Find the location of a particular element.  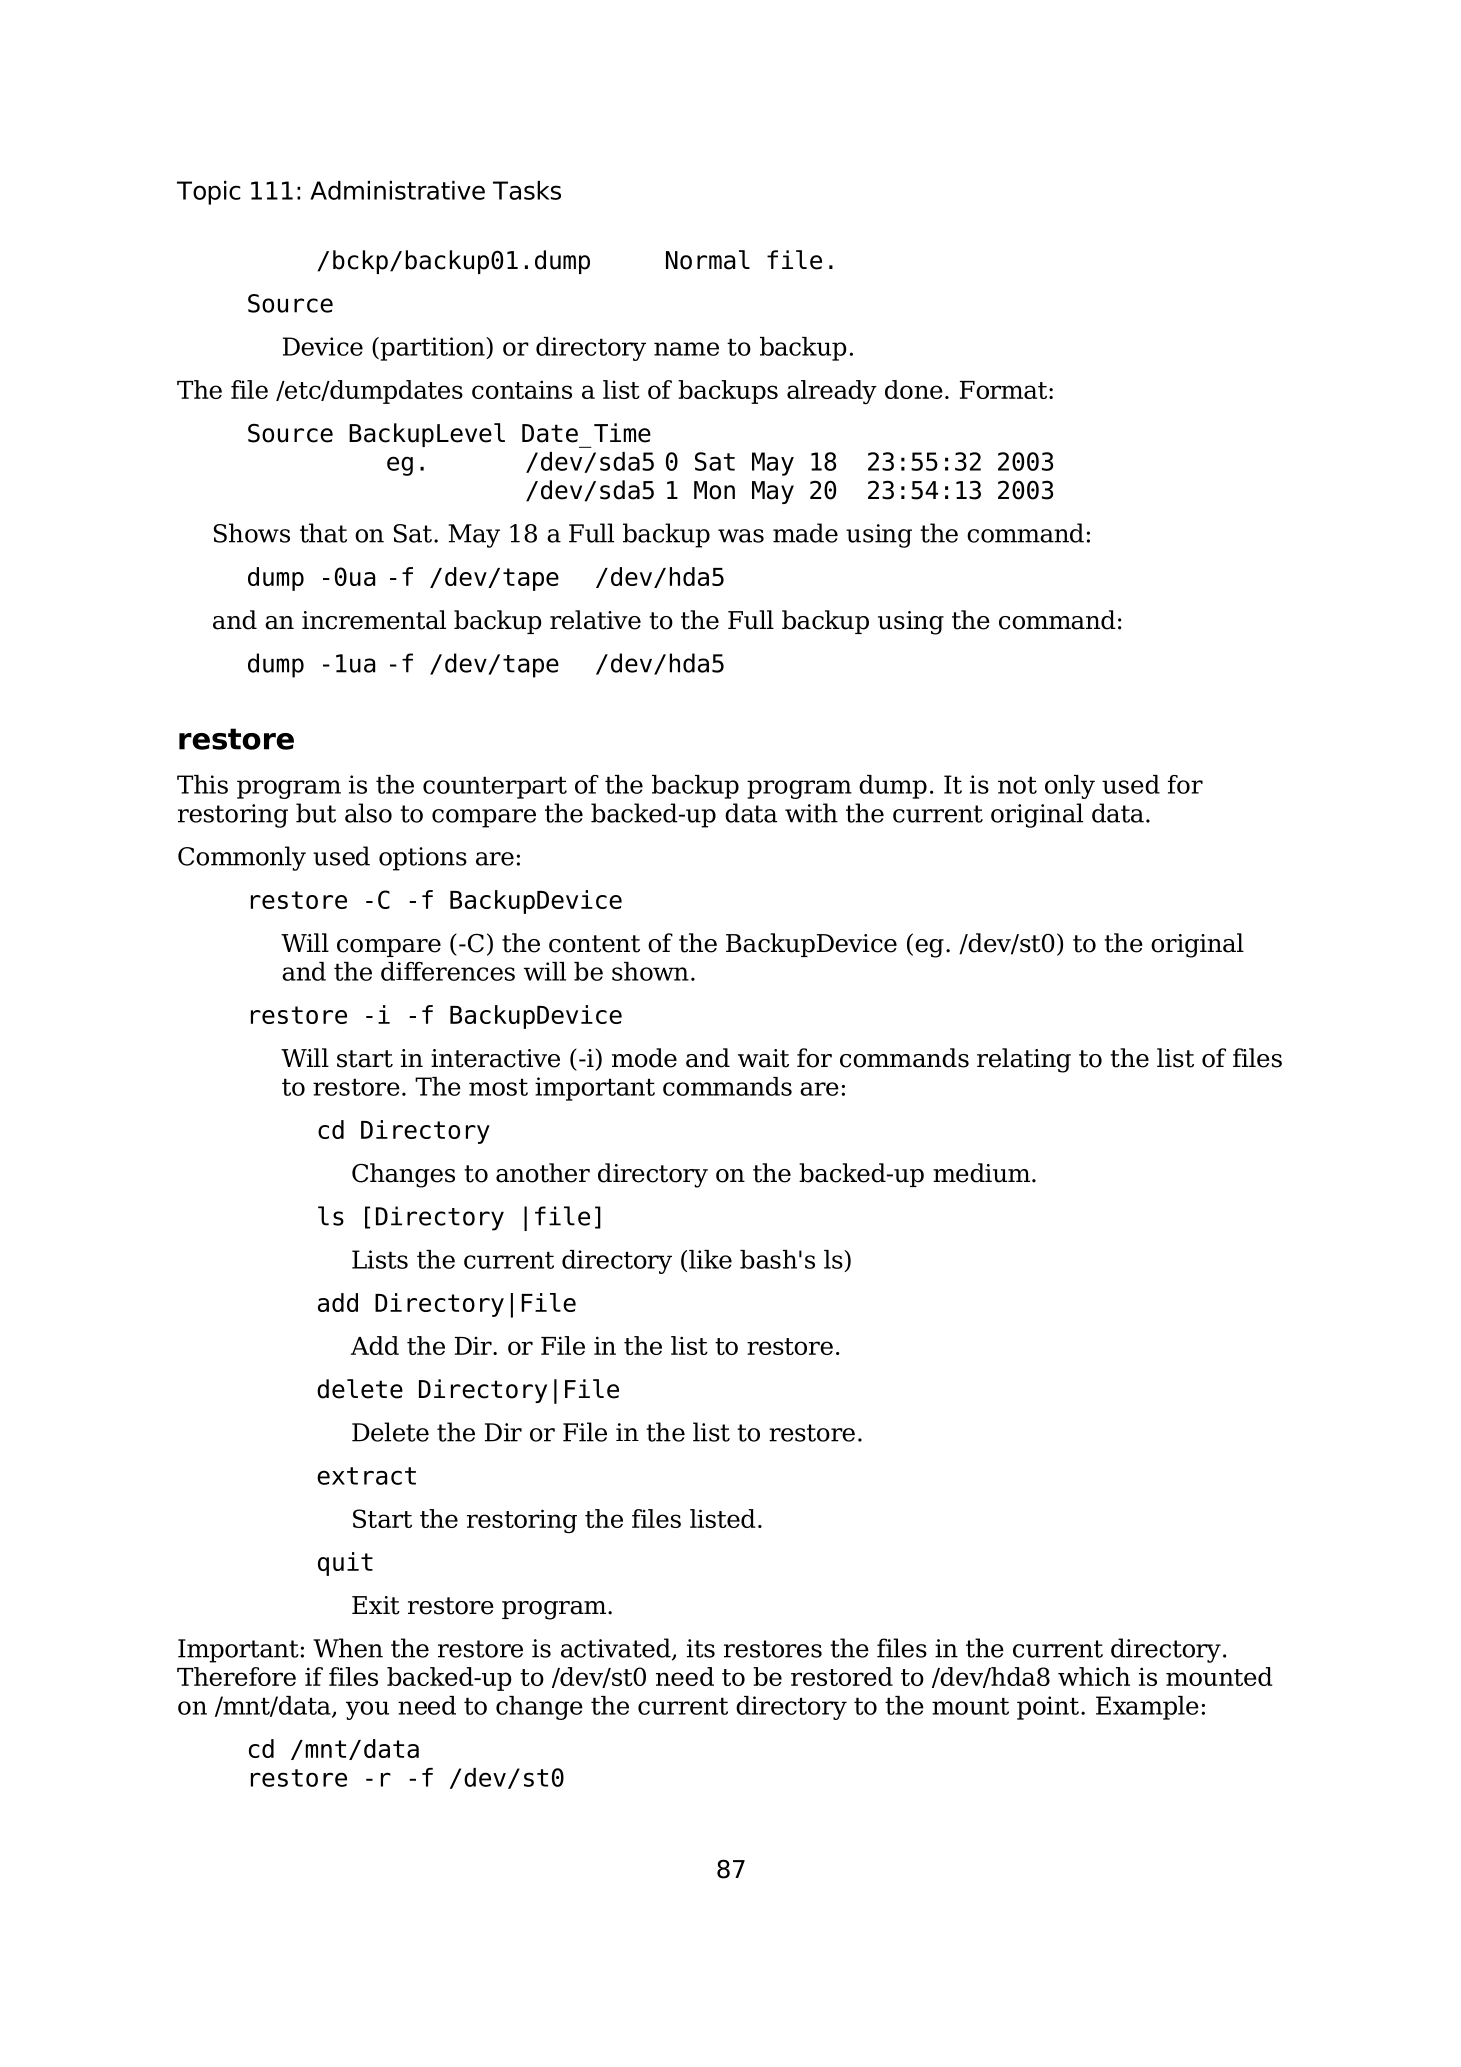

shown is located at coordinates (650, 971).
